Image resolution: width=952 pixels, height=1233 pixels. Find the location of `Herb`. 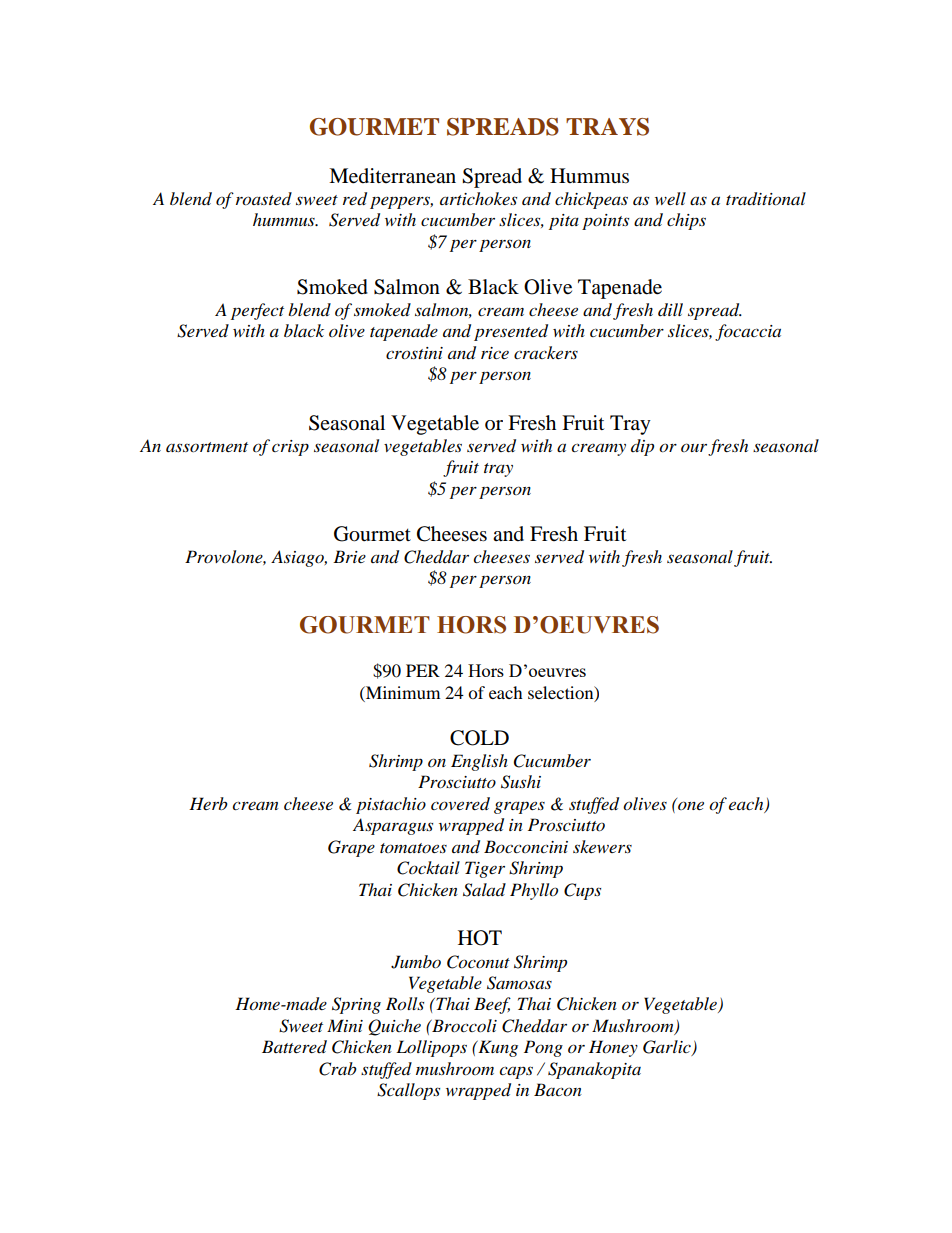

Herb is located at coordinates (208, 803).
